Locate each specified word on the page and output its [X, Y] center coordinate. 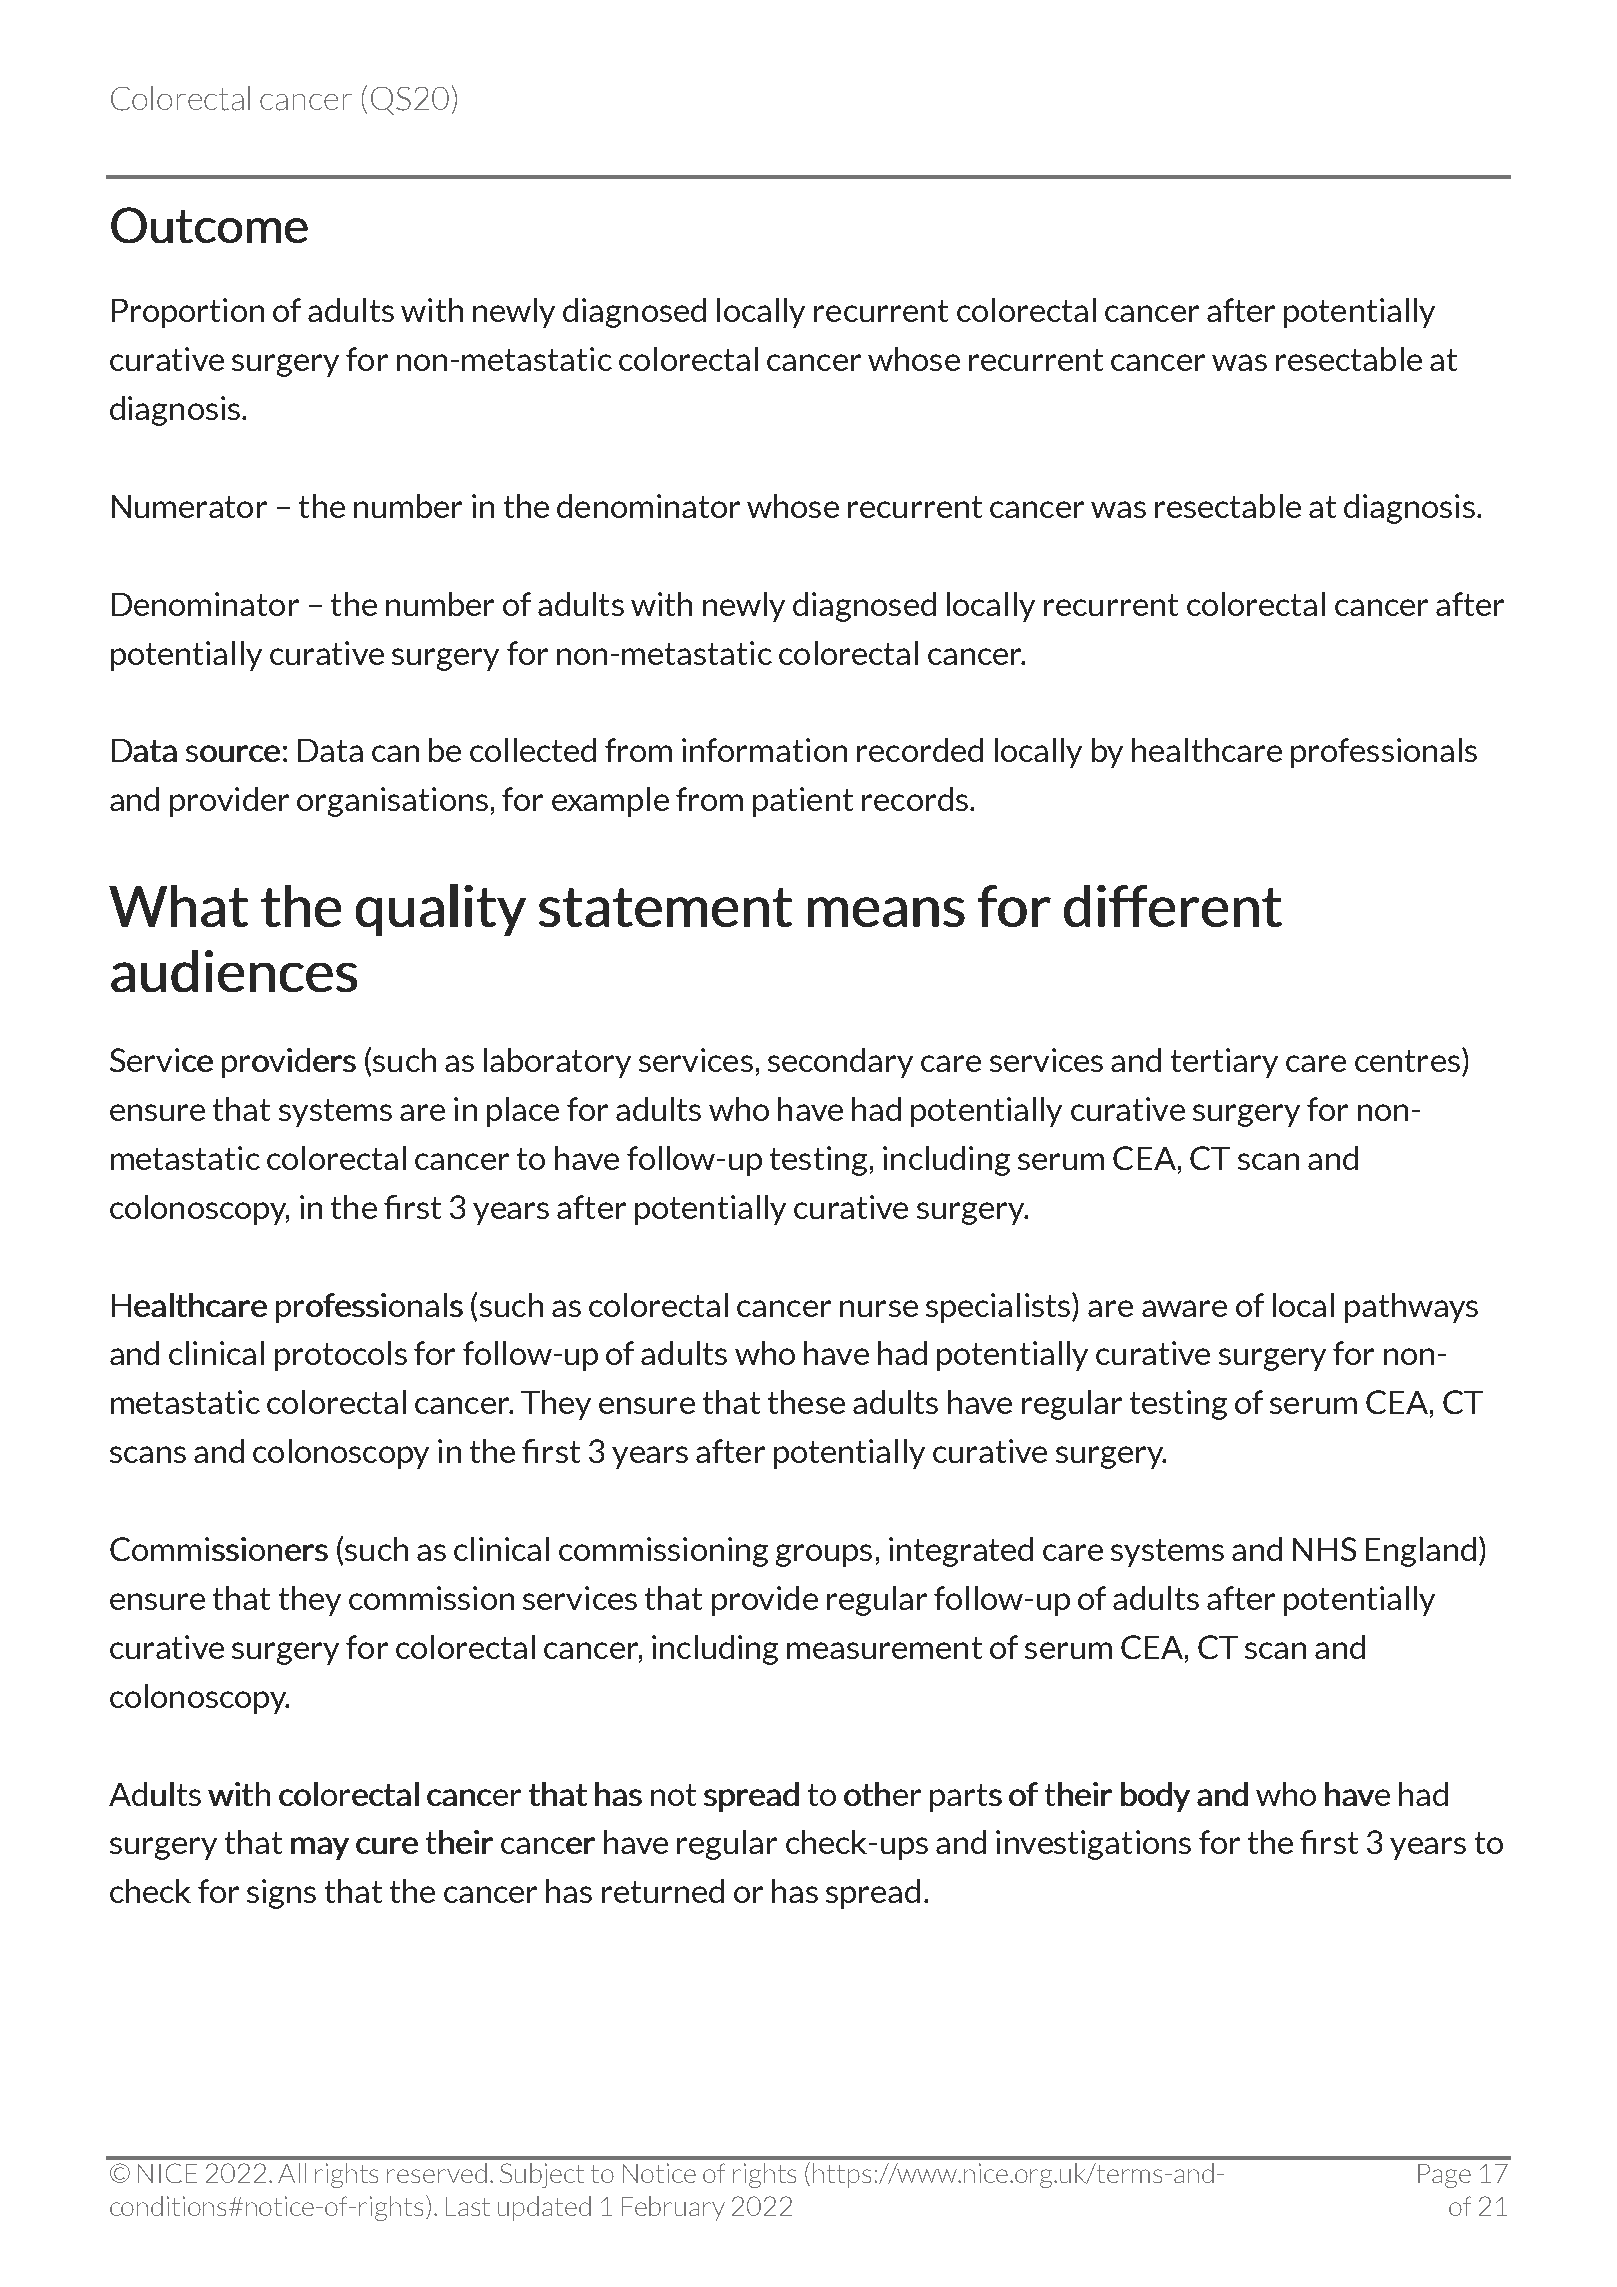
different [1173, 906]
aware [1184, 1308]
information [764, 750]
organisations [392, 802]
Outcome [209, 225]
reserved [437, 2173]
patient [803, 802]
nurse [879, 1308]
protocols [341, 1356]
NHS [1324, 1549]
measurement [884, 1648]
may [320, 1848]
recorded [920, 750]
